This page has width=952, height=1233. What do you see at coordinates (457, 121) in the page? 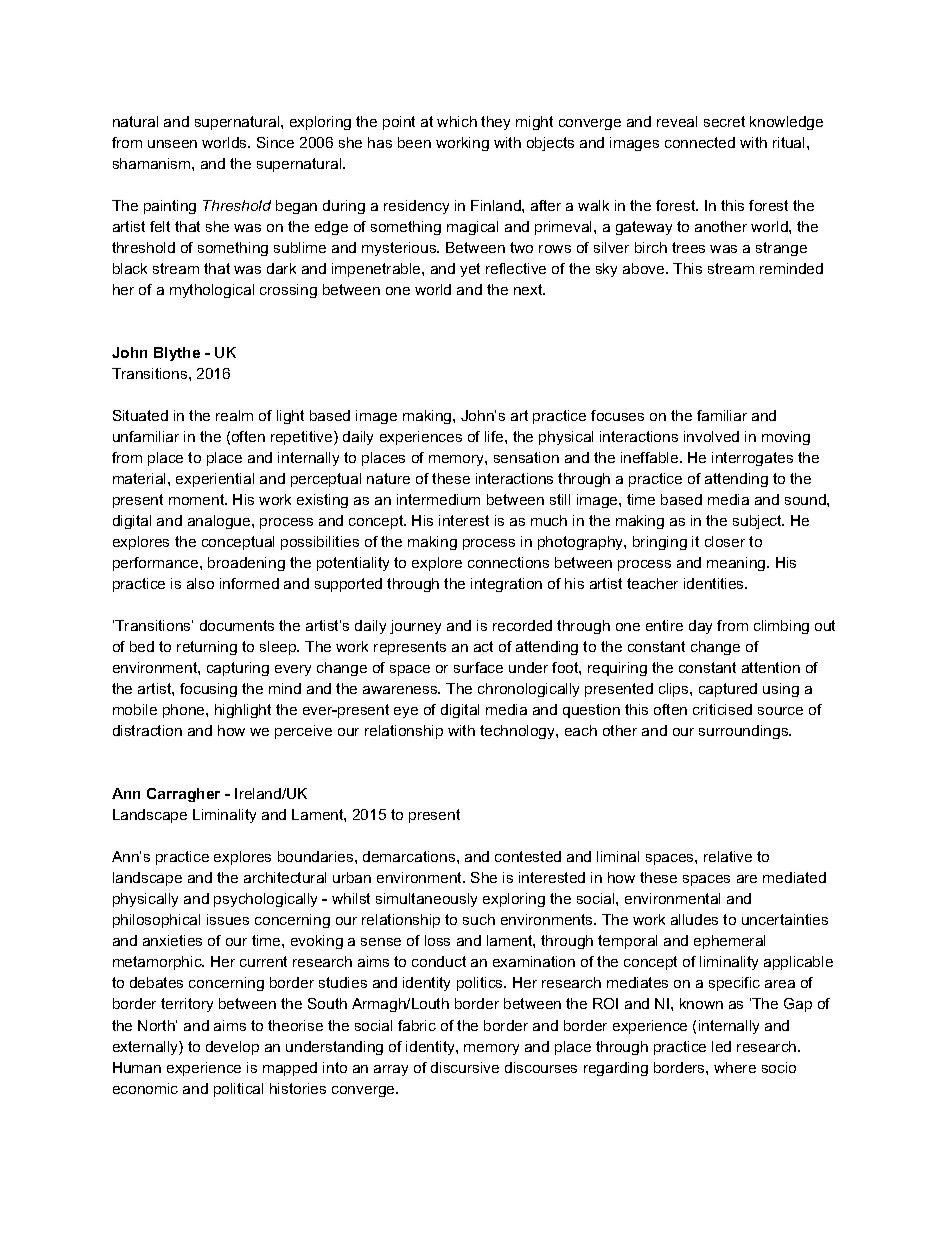
I see `which` at bounding box center [457, 121].
